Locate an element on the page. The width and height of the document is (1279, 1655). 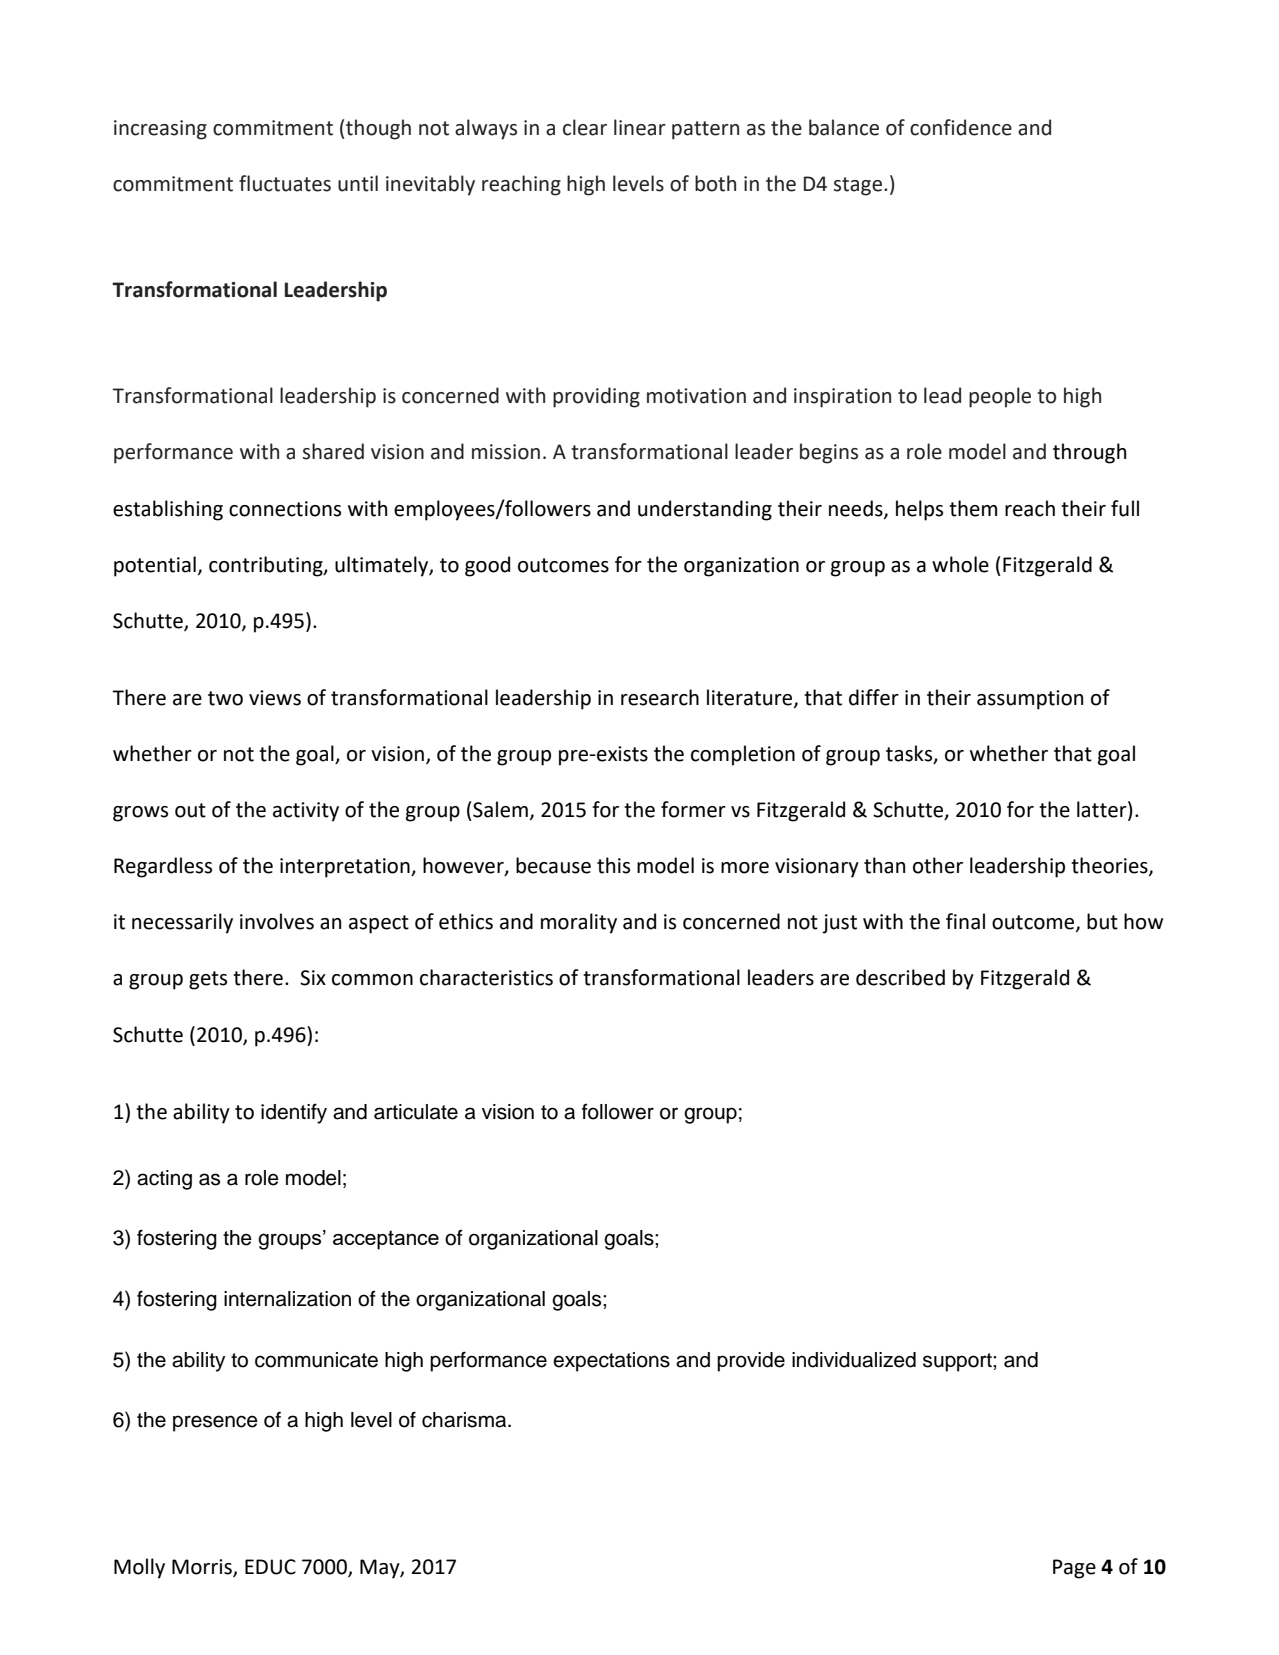
Morris is located at coordinates (203, 1567).
